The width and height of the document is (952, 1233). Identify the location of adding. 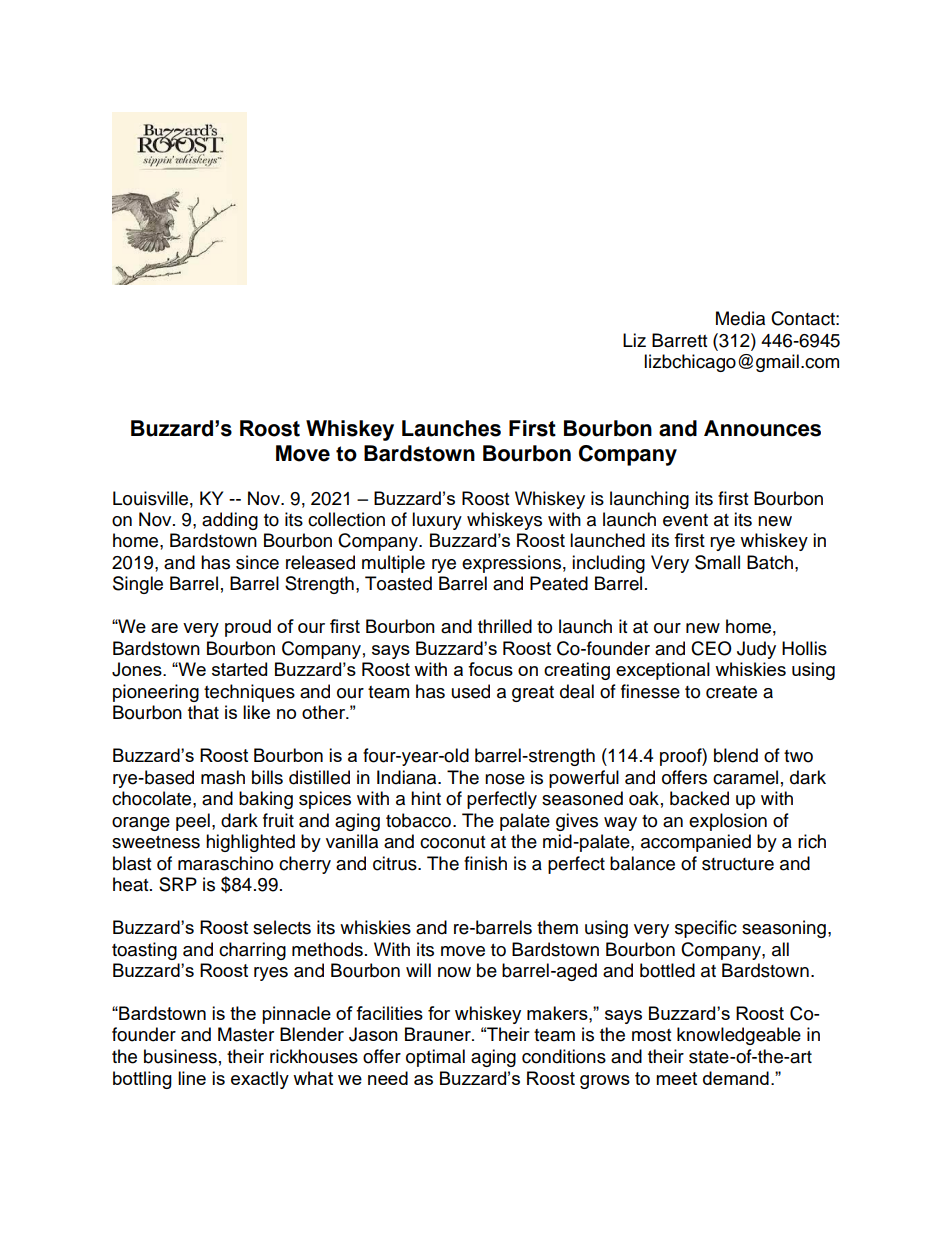
(230, 521).
